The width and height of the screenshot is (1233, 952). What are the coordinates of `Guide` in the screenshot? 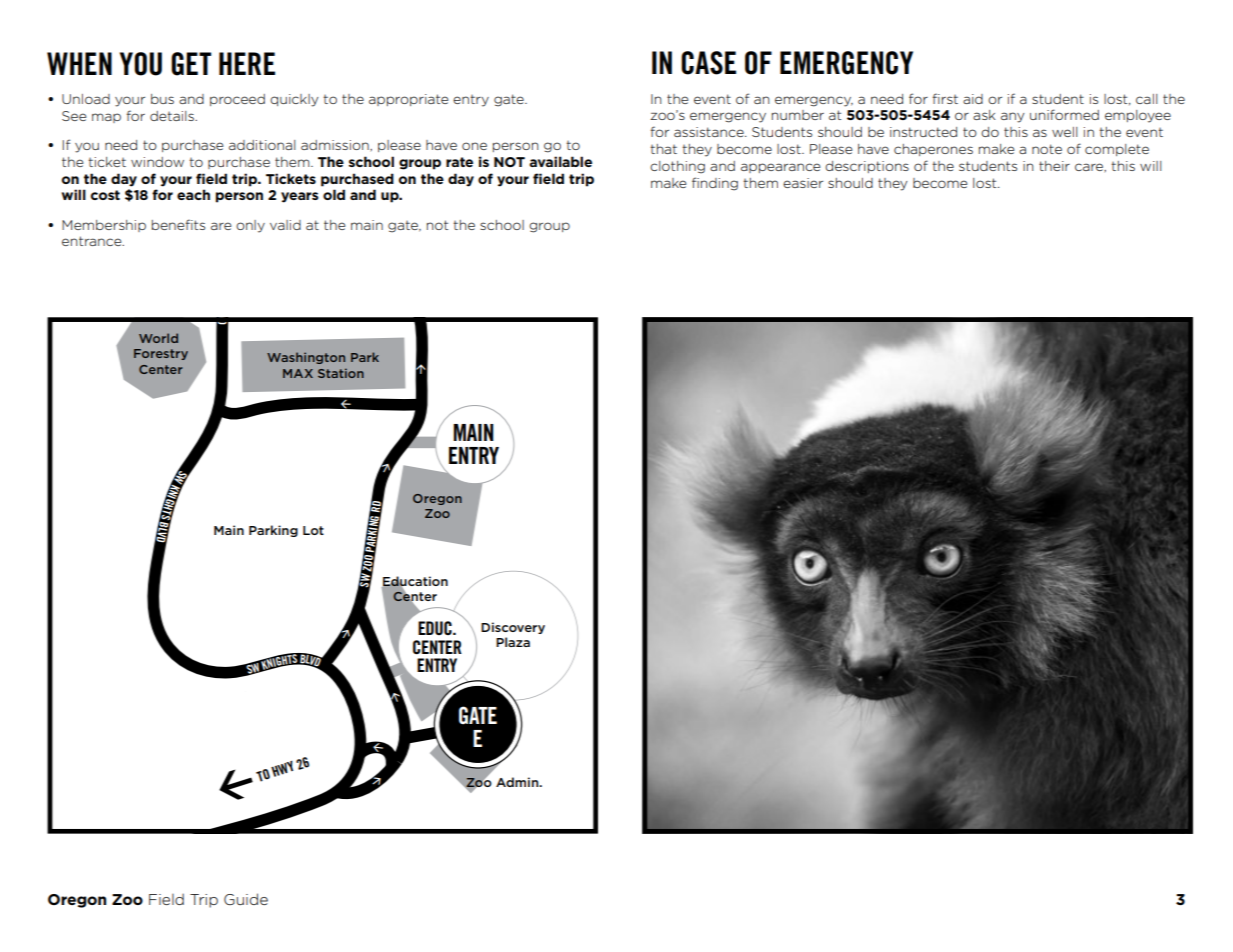 It's located at (246, 899).
